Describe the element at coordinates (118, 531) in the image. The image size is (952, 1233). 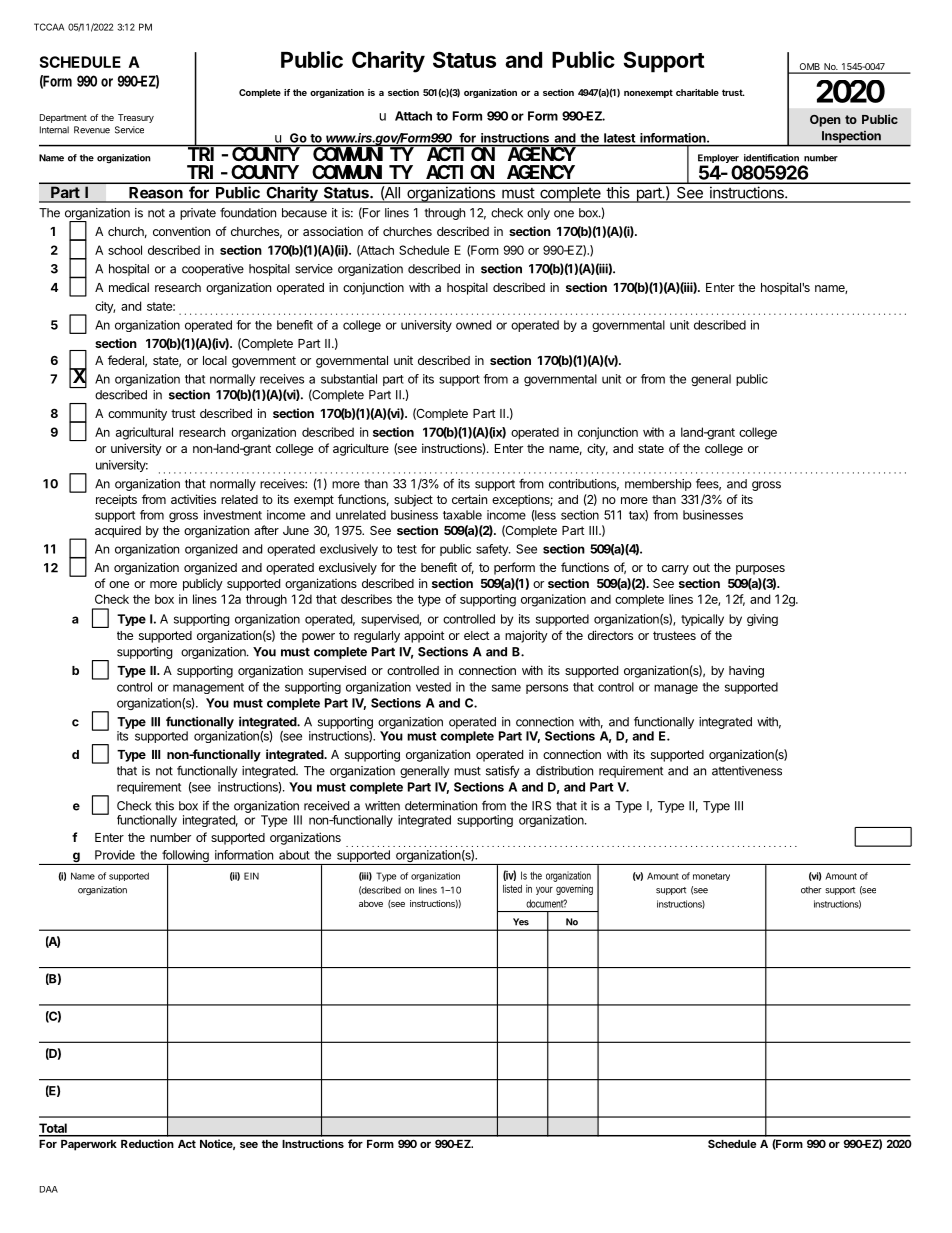
I see `acquired` at that location.
